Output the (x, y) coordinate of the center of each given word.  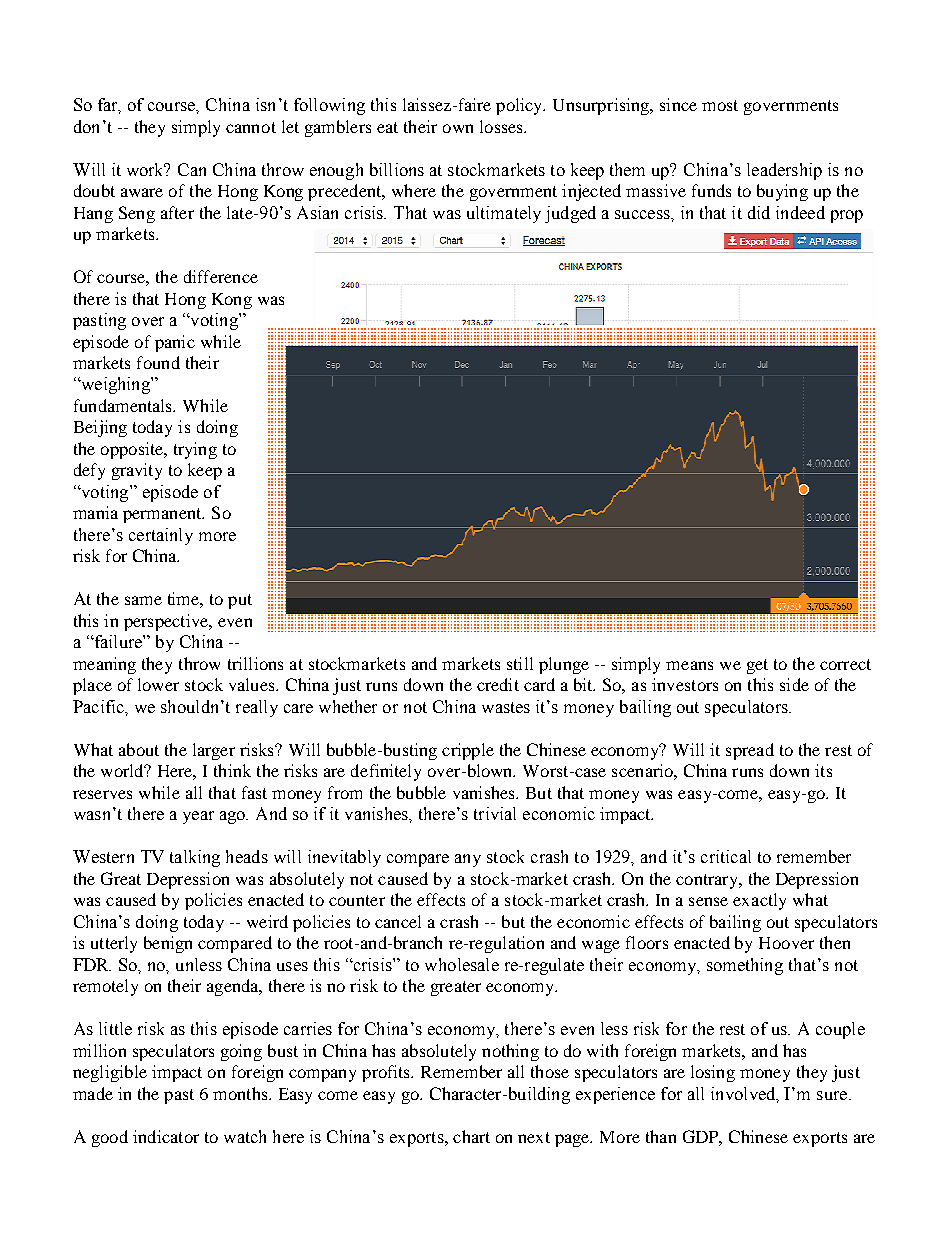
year (198, 817)
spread (750, 751)
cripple (468, 751)
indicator (166, 1136)
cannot (251, 127)
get (757, 666)
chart (471, 1136)
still (520, 663)
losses (502, 126)
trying (195, 450)
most (720, 105)
